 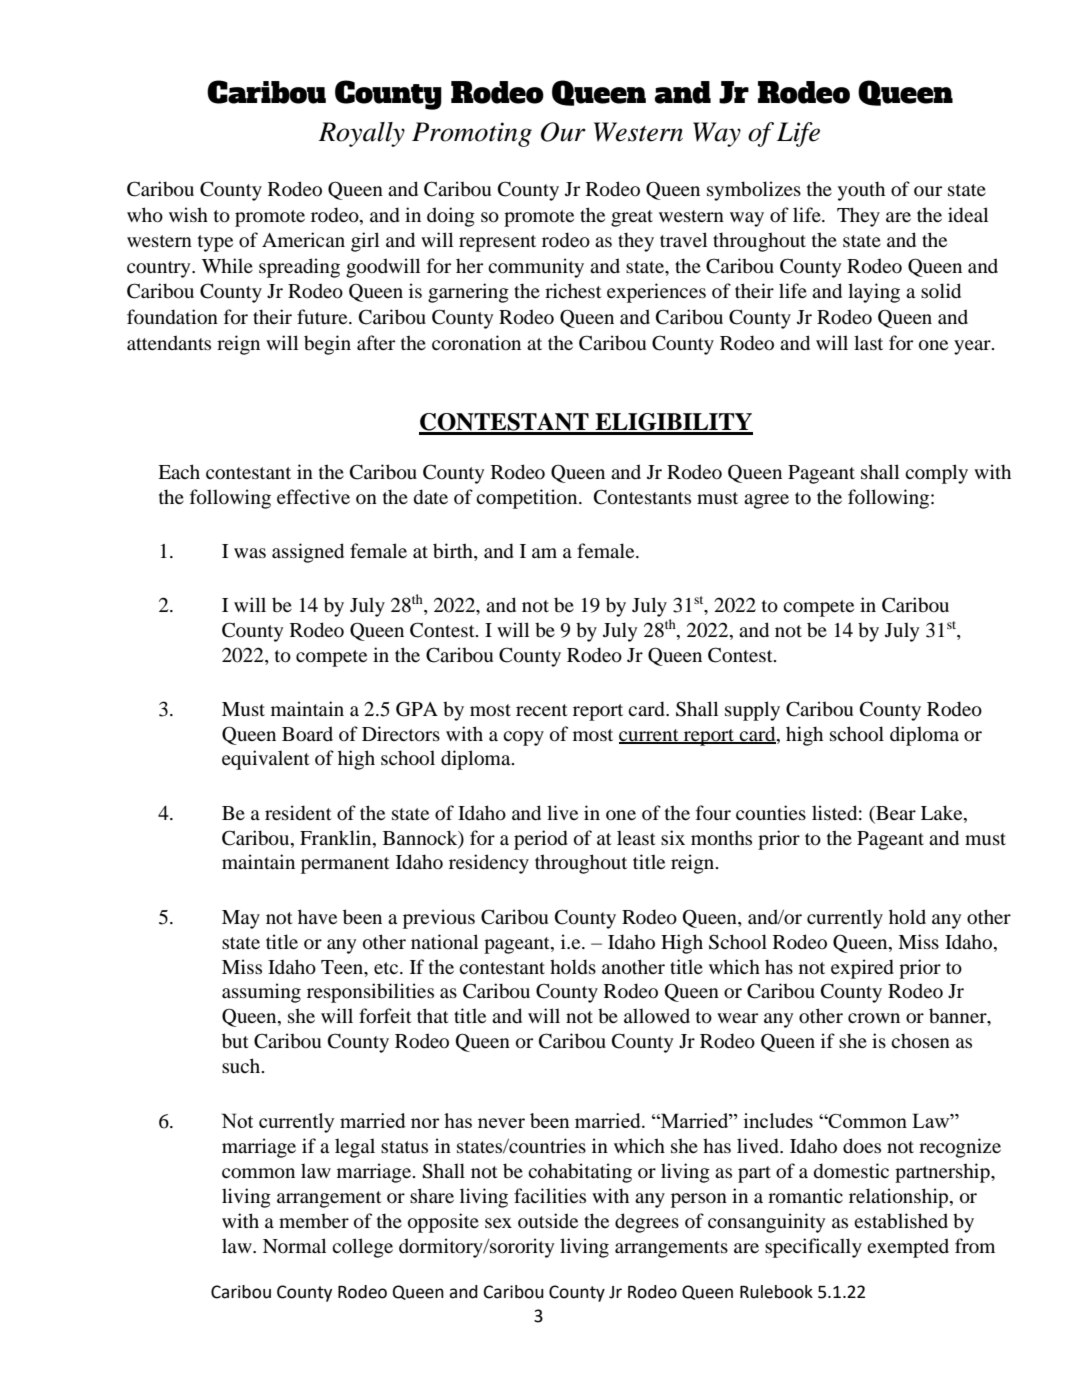 I want to click on great, so click(x=632, y=218).
